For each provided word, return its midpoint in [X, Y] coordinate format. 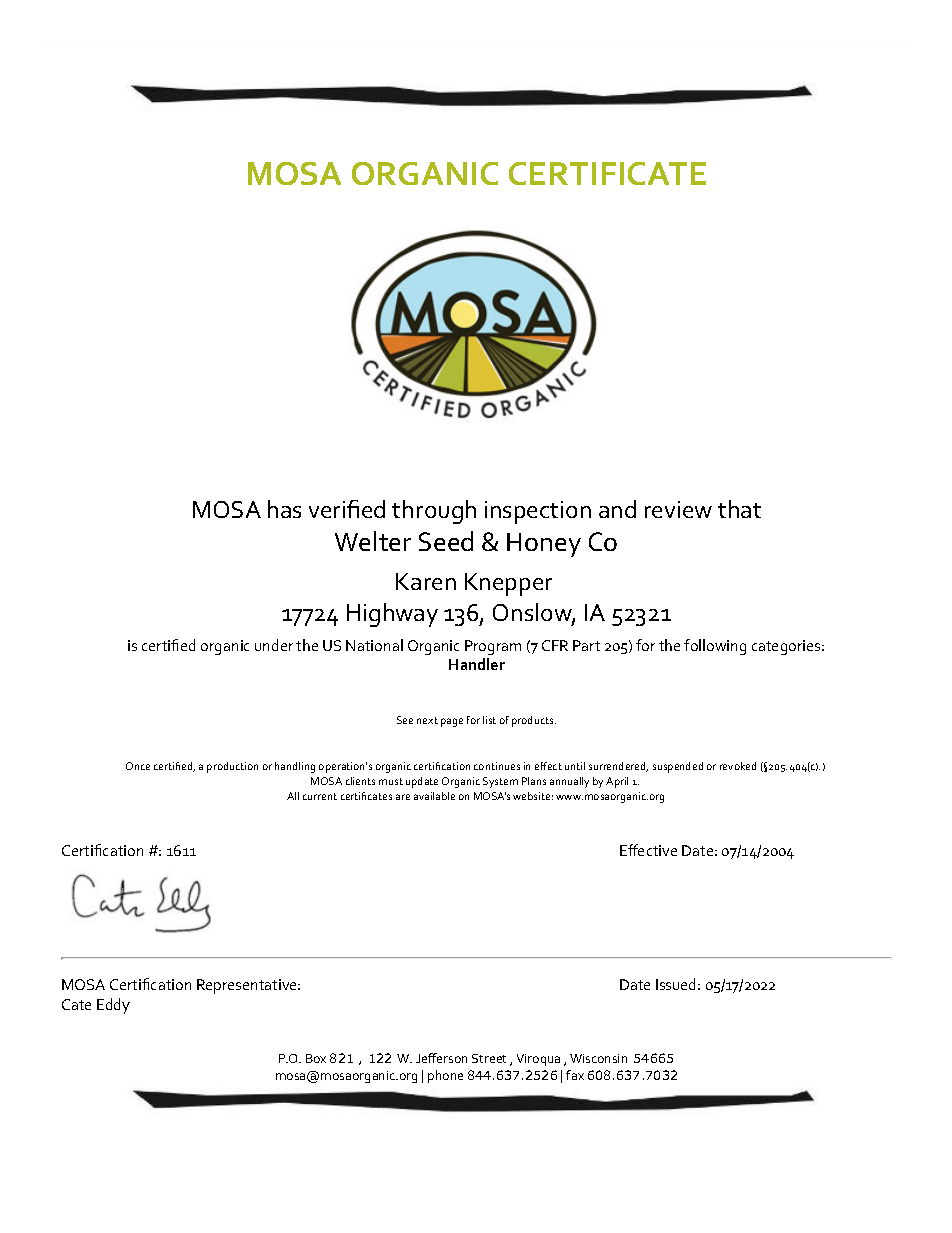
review [678, 509]
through [434, 512]
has [284, 509]
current [320, 796]
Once [138, 766]
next [427, 720]
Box [316, 1058]
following [715, 647]
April [617, 782]
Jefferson [441, 1058]
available [434, 796]
